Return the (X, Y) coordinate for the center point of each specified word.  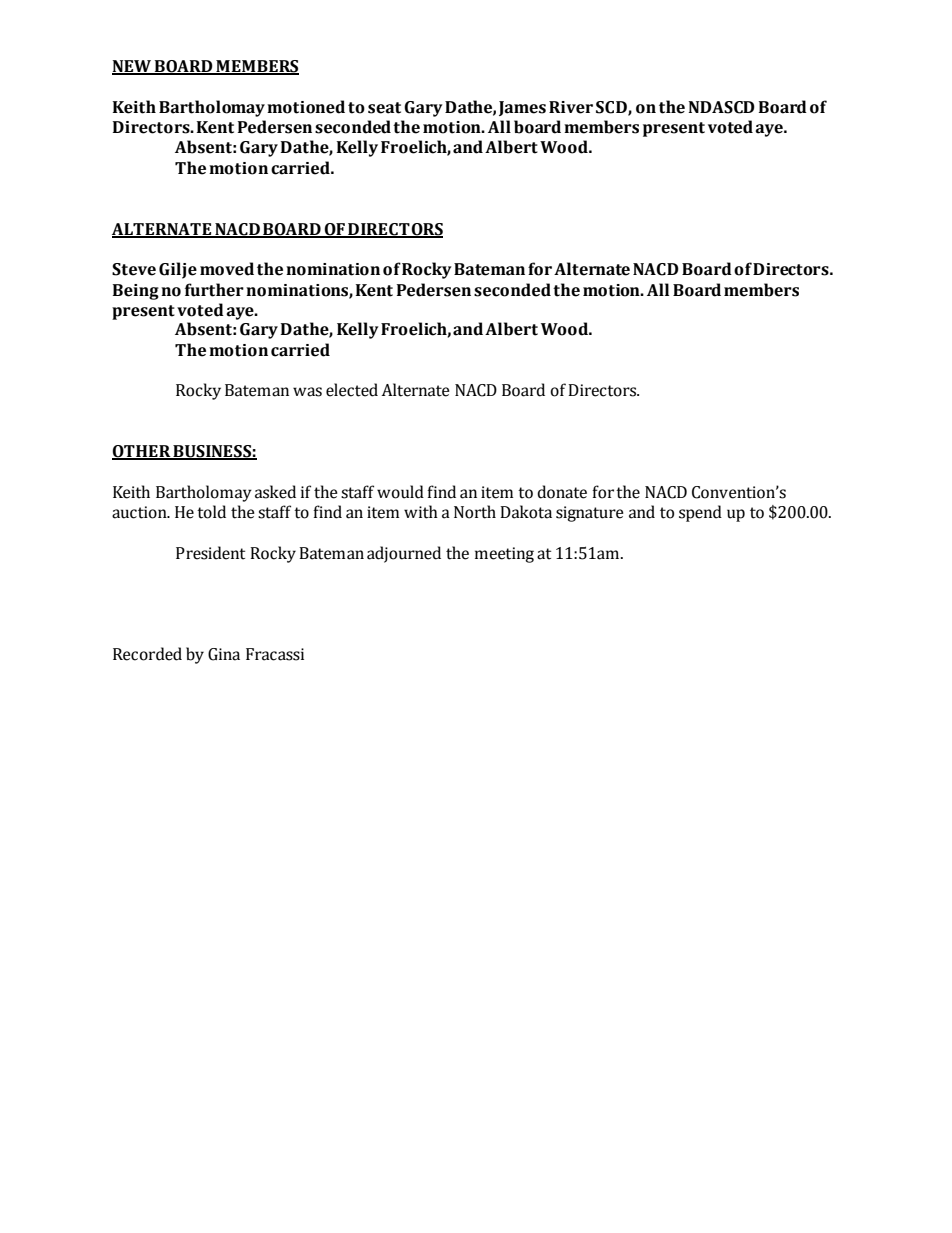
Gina (224, 654)
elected (352, 390)
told (211, 512)
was (307, 392)
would (400, 492)
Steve (134, 269)
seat (384, 108)
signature (590, 514)
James (522, 108)
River (571, 107)
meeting (504, 555)
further (214, 290)
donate (562, 492)
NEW (133, 67)
